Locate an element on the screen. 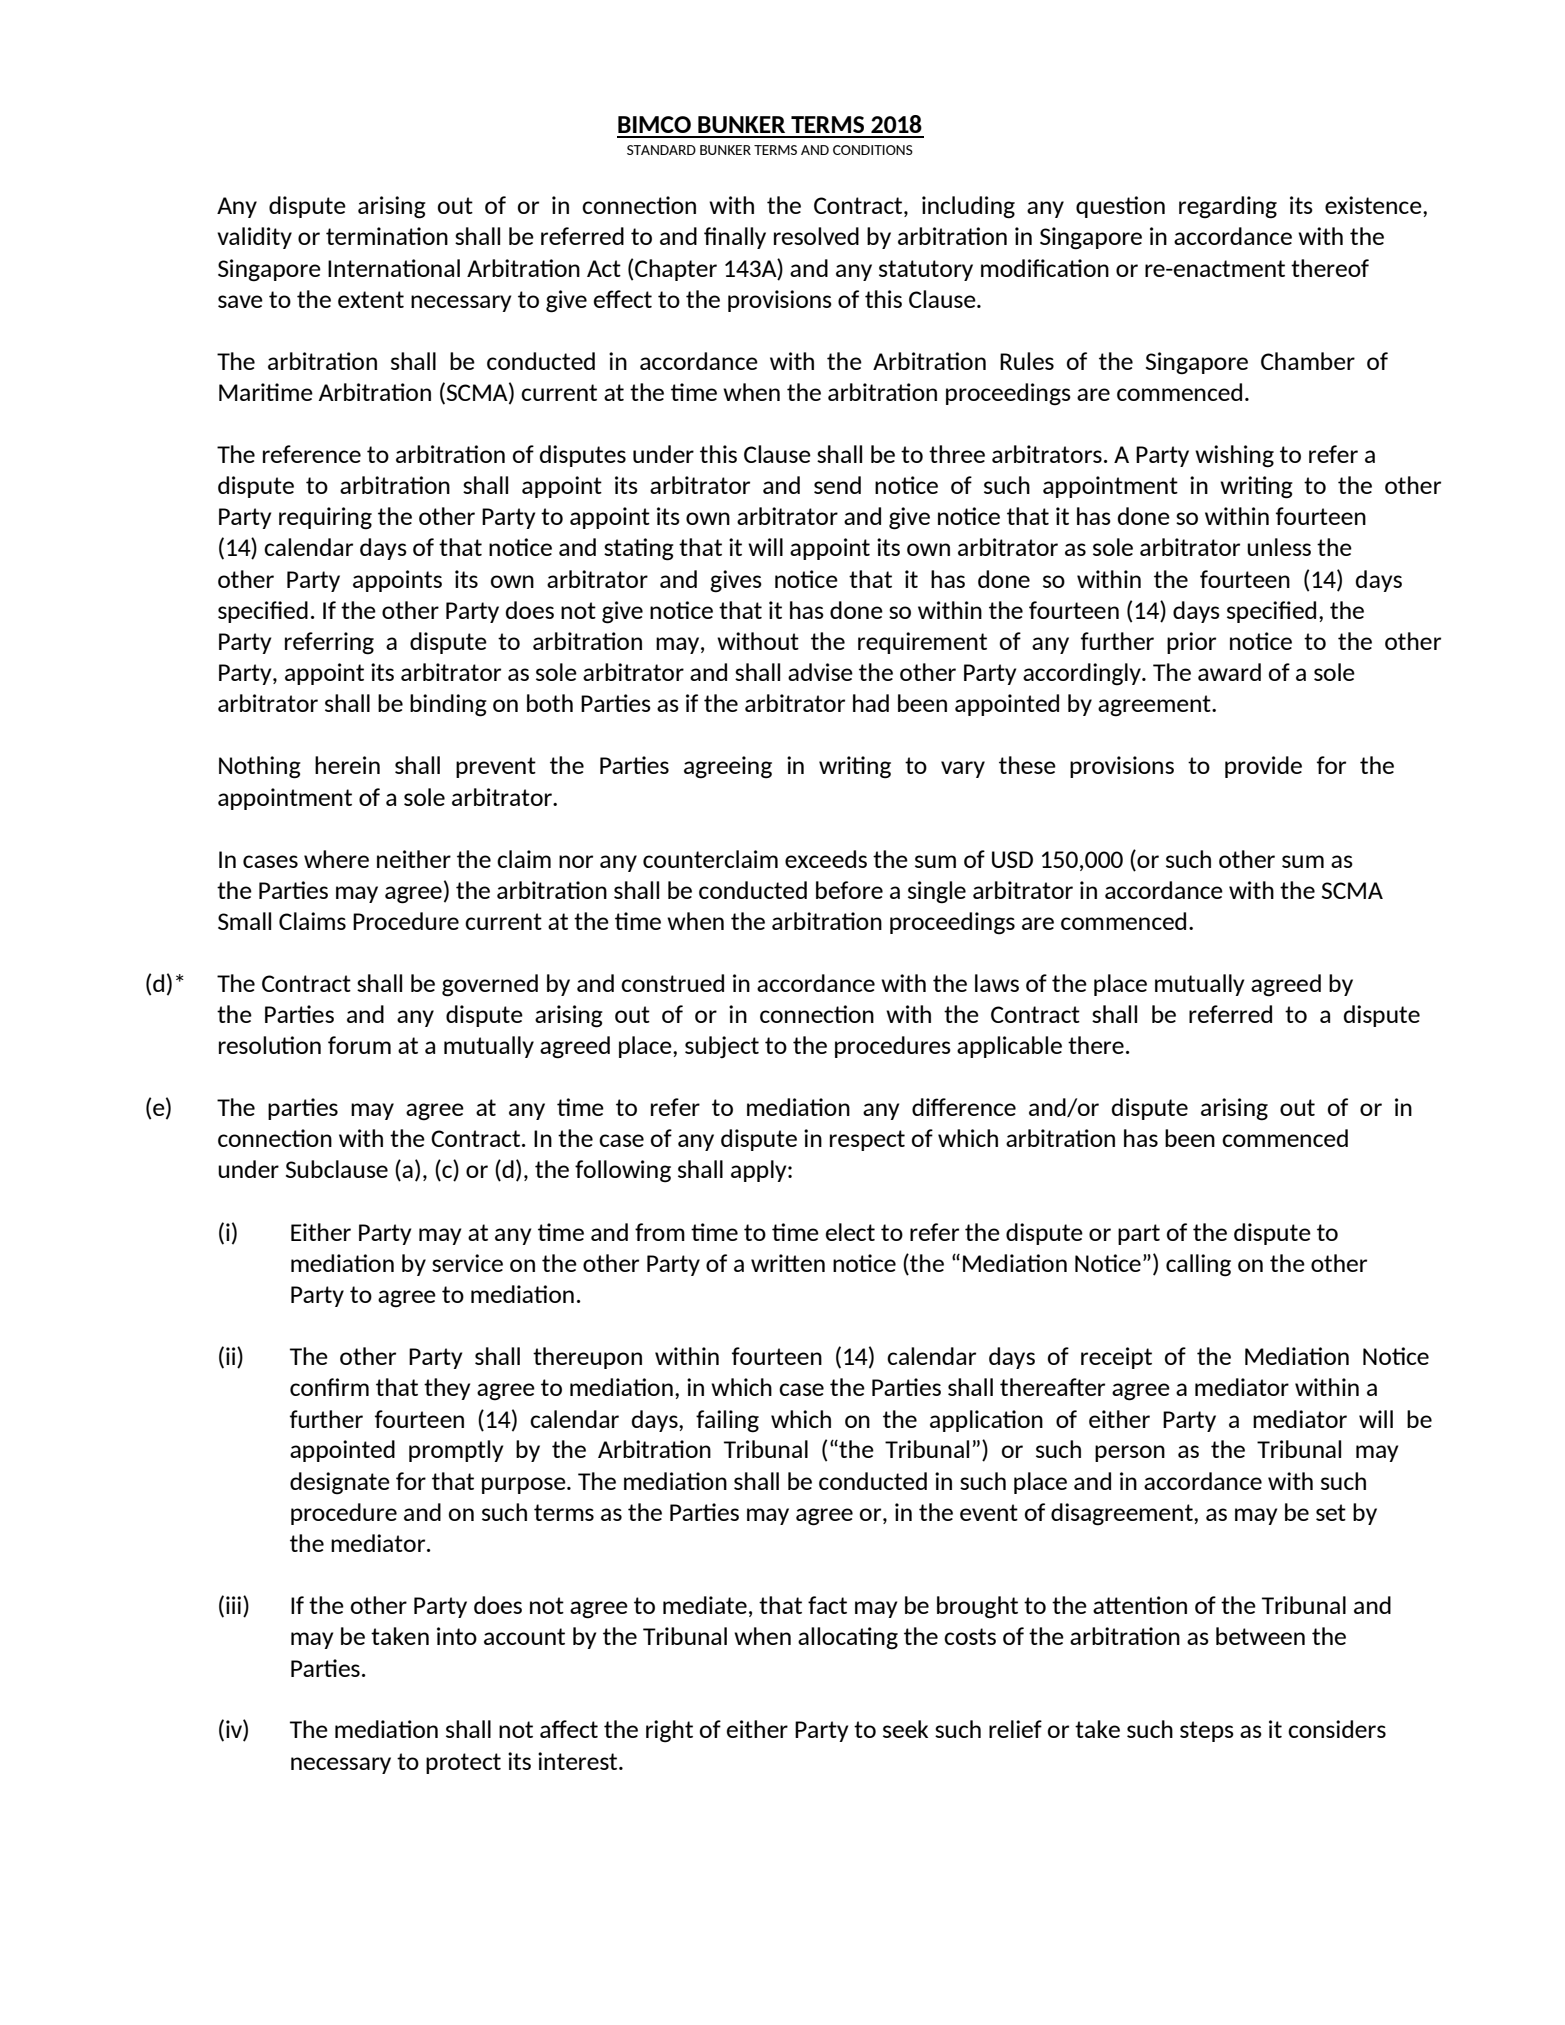 The height and width of the screenshot is (2025, 1565). forum is located at coordinates (359, 1045).
